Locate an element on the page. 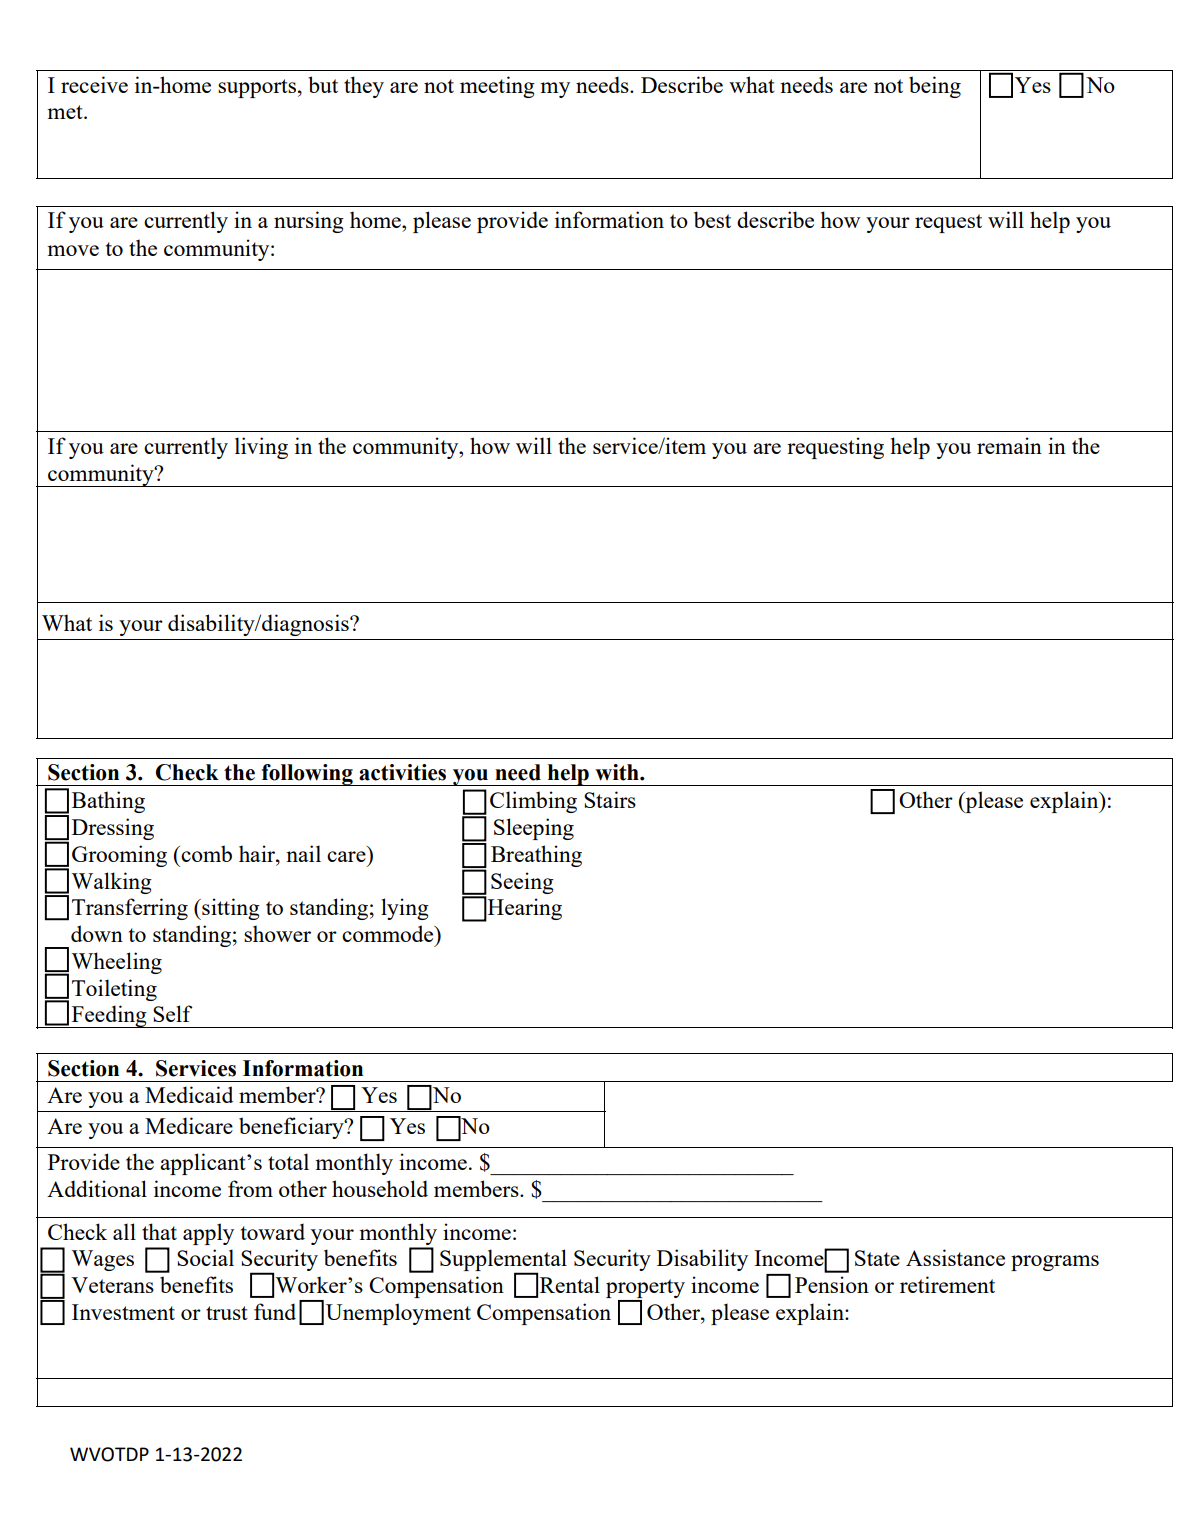  Stairs is located at coordinates (610, 799).
